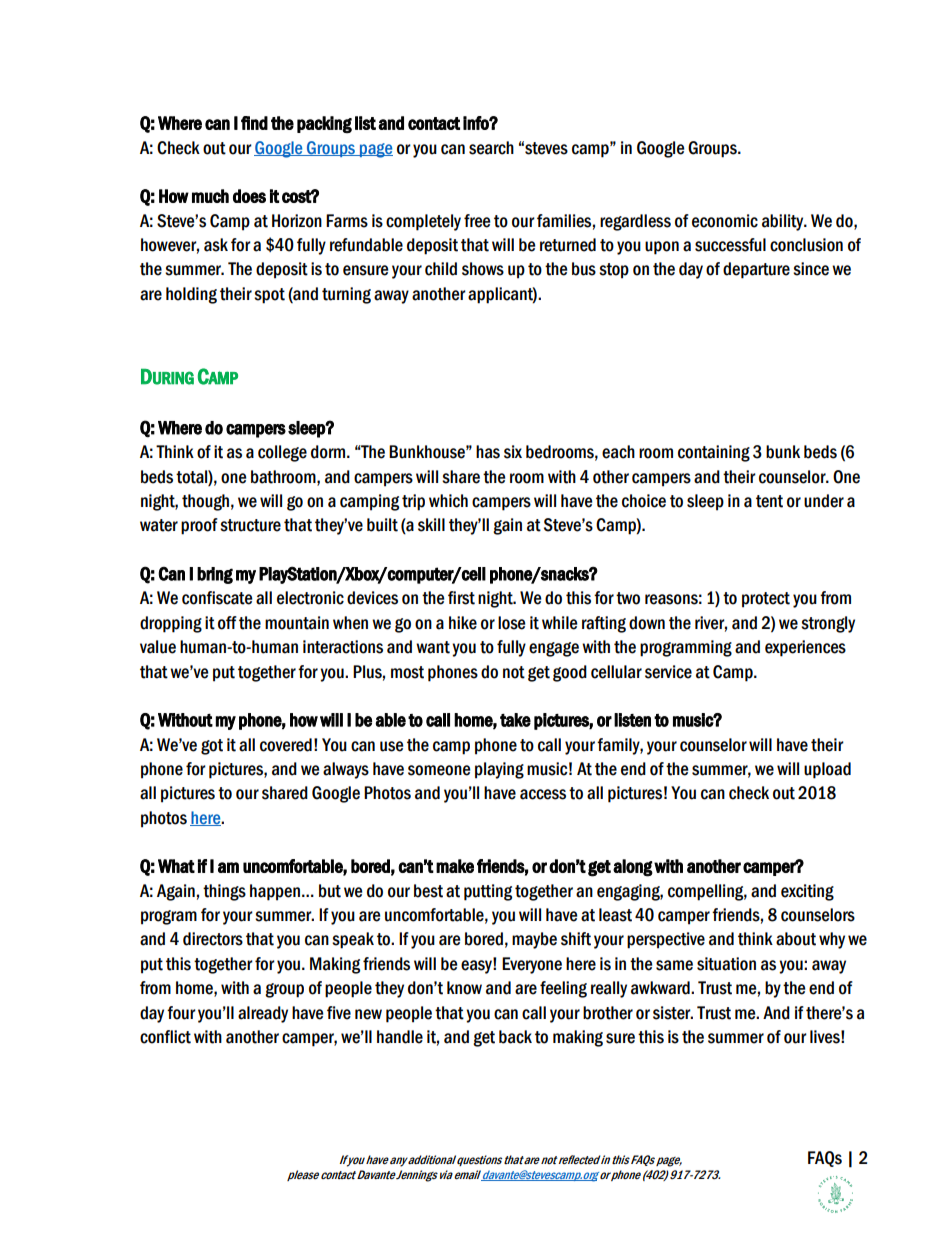 The width and height of the page is (952, 1233). What do you see at coordinates (725, 221) in the page?
I see `economic` at bounding box center [725, 221].
